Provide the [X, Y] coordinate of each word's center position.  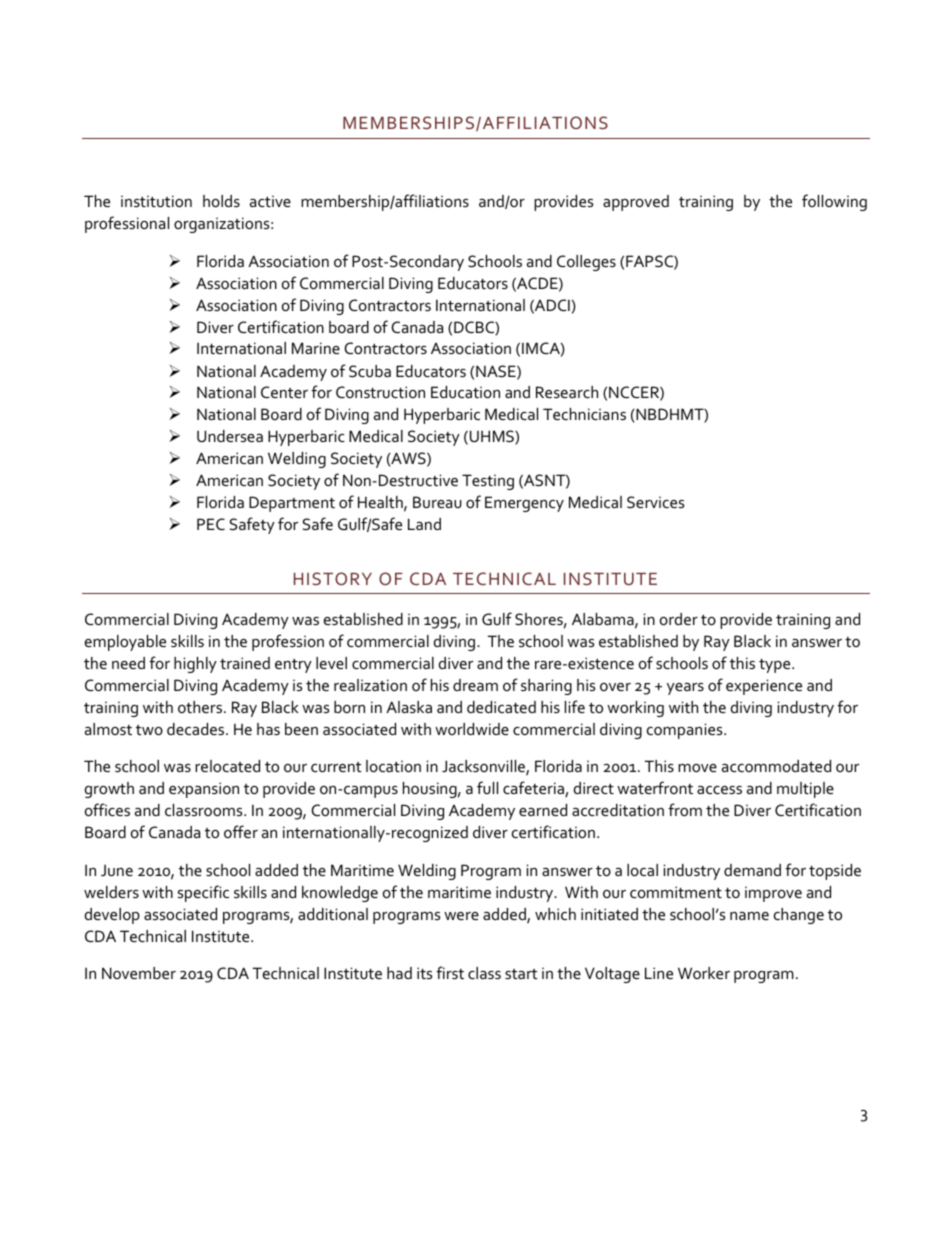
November [139, 973]
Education [465, 392]
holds [221, 201]
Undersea [230, 436]
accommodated [776, 766]
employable [125, 643]
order [679, 619]
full [487, 787]
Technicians [584, 414]
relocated [227, 766]
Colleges [586, 263]
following [834, 202]
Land [424, 524]
